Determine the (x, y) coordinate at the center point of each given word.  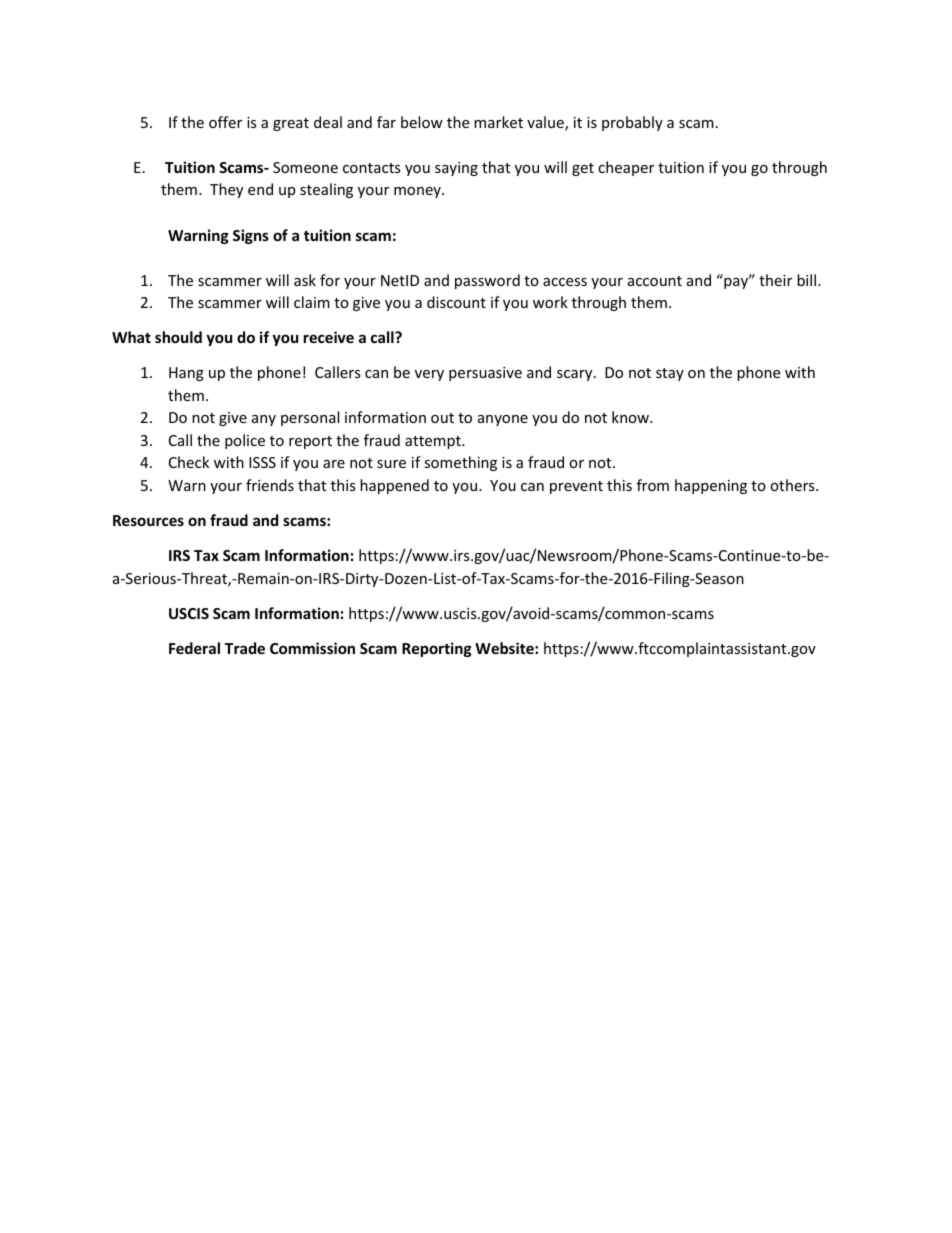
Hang (186, 374)
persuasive (485, 374)
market (498, 122)
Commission (312, 648)
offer (225, 122)
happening (711, 486)
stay (670, 374)
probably (632, 123)
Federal (194, 648)
